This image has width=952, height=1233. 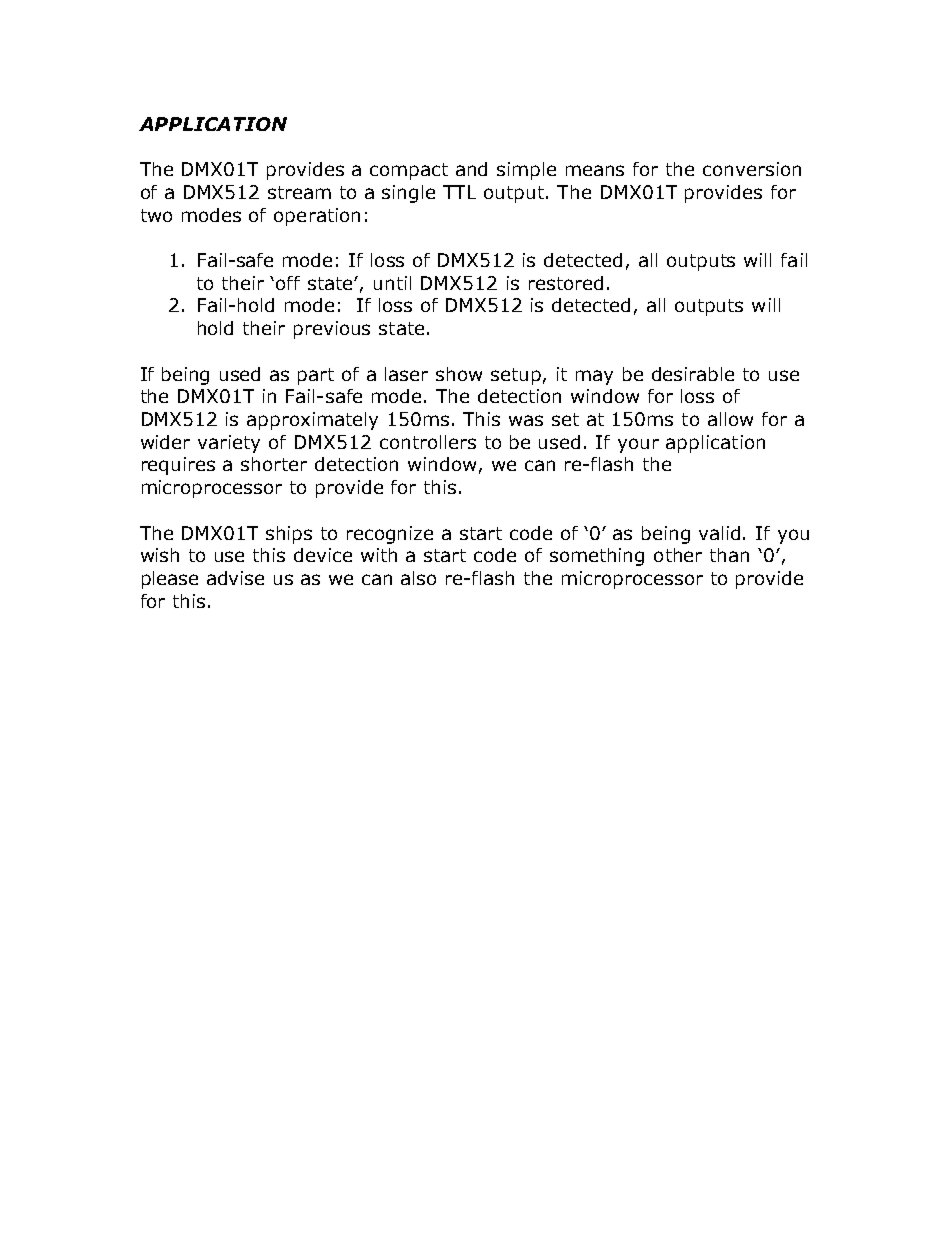 I want to click on advise, so click(x=235, y=578).
